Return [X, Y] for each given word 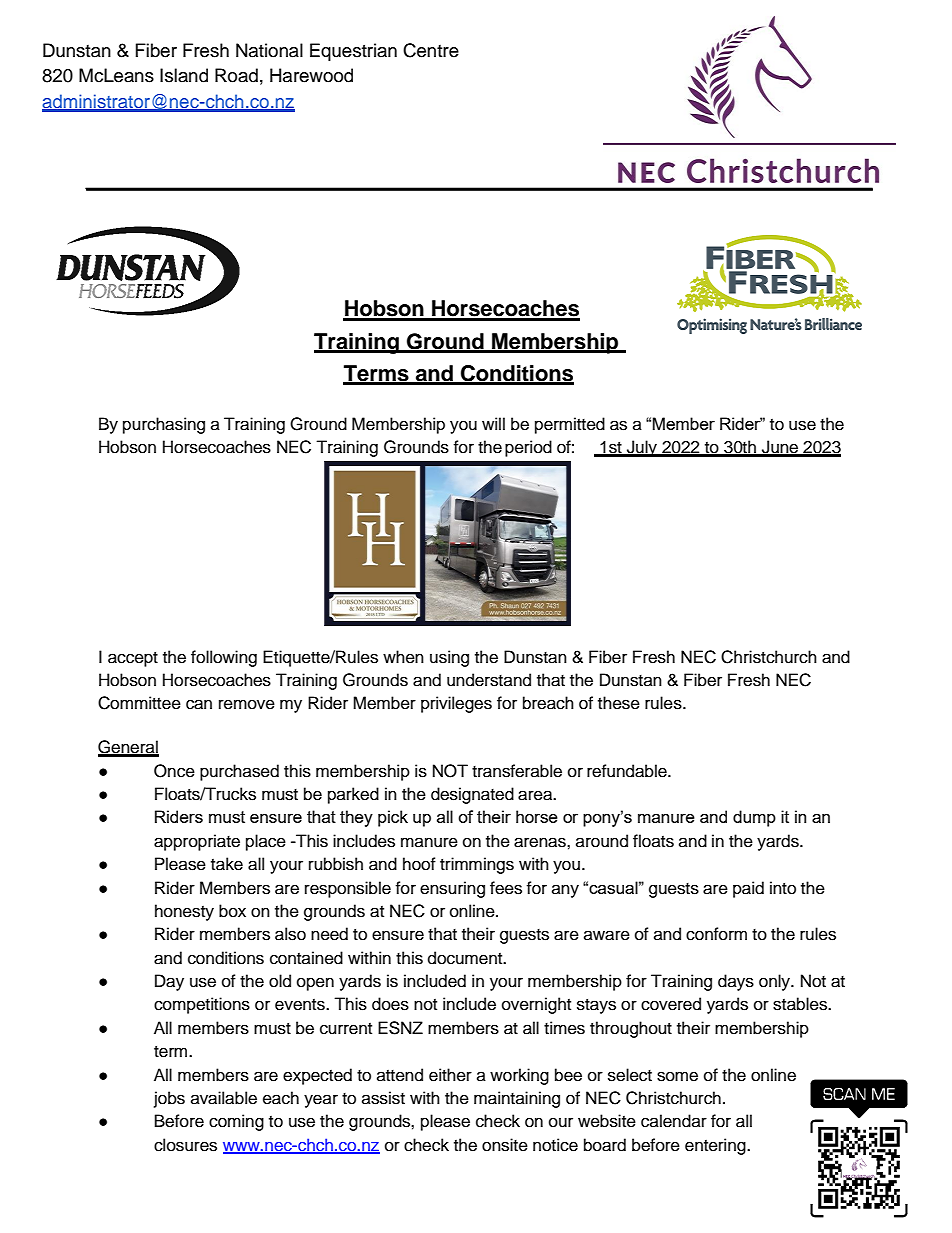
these [619, 703]
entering [716, 1146]
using [449, 658]
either [450, 1075]
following [224, 658]
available [224, 1098]
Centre [431, 50]
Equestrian [353, 52]
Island [184, 75]
